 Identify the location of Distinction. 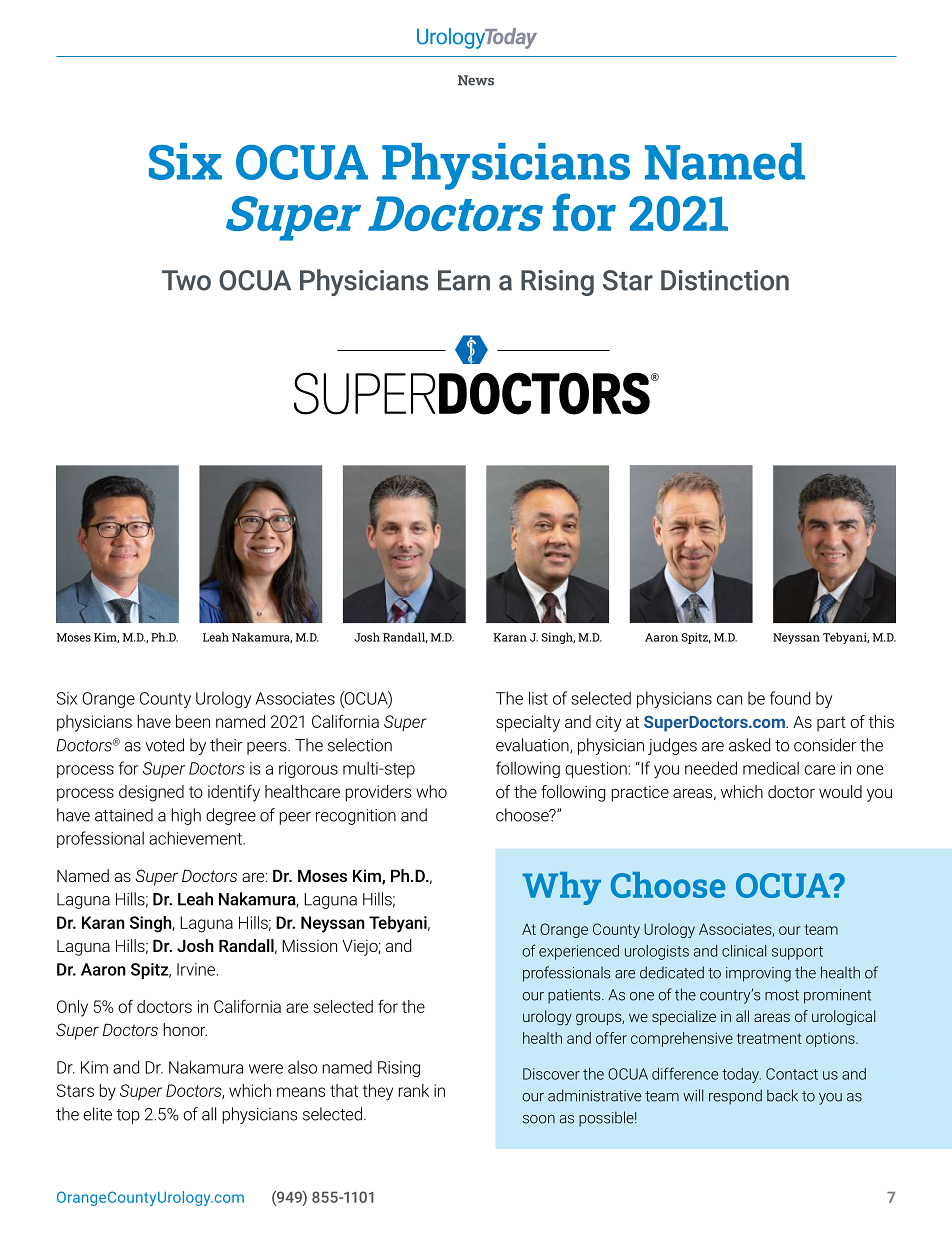
(725, 280).
